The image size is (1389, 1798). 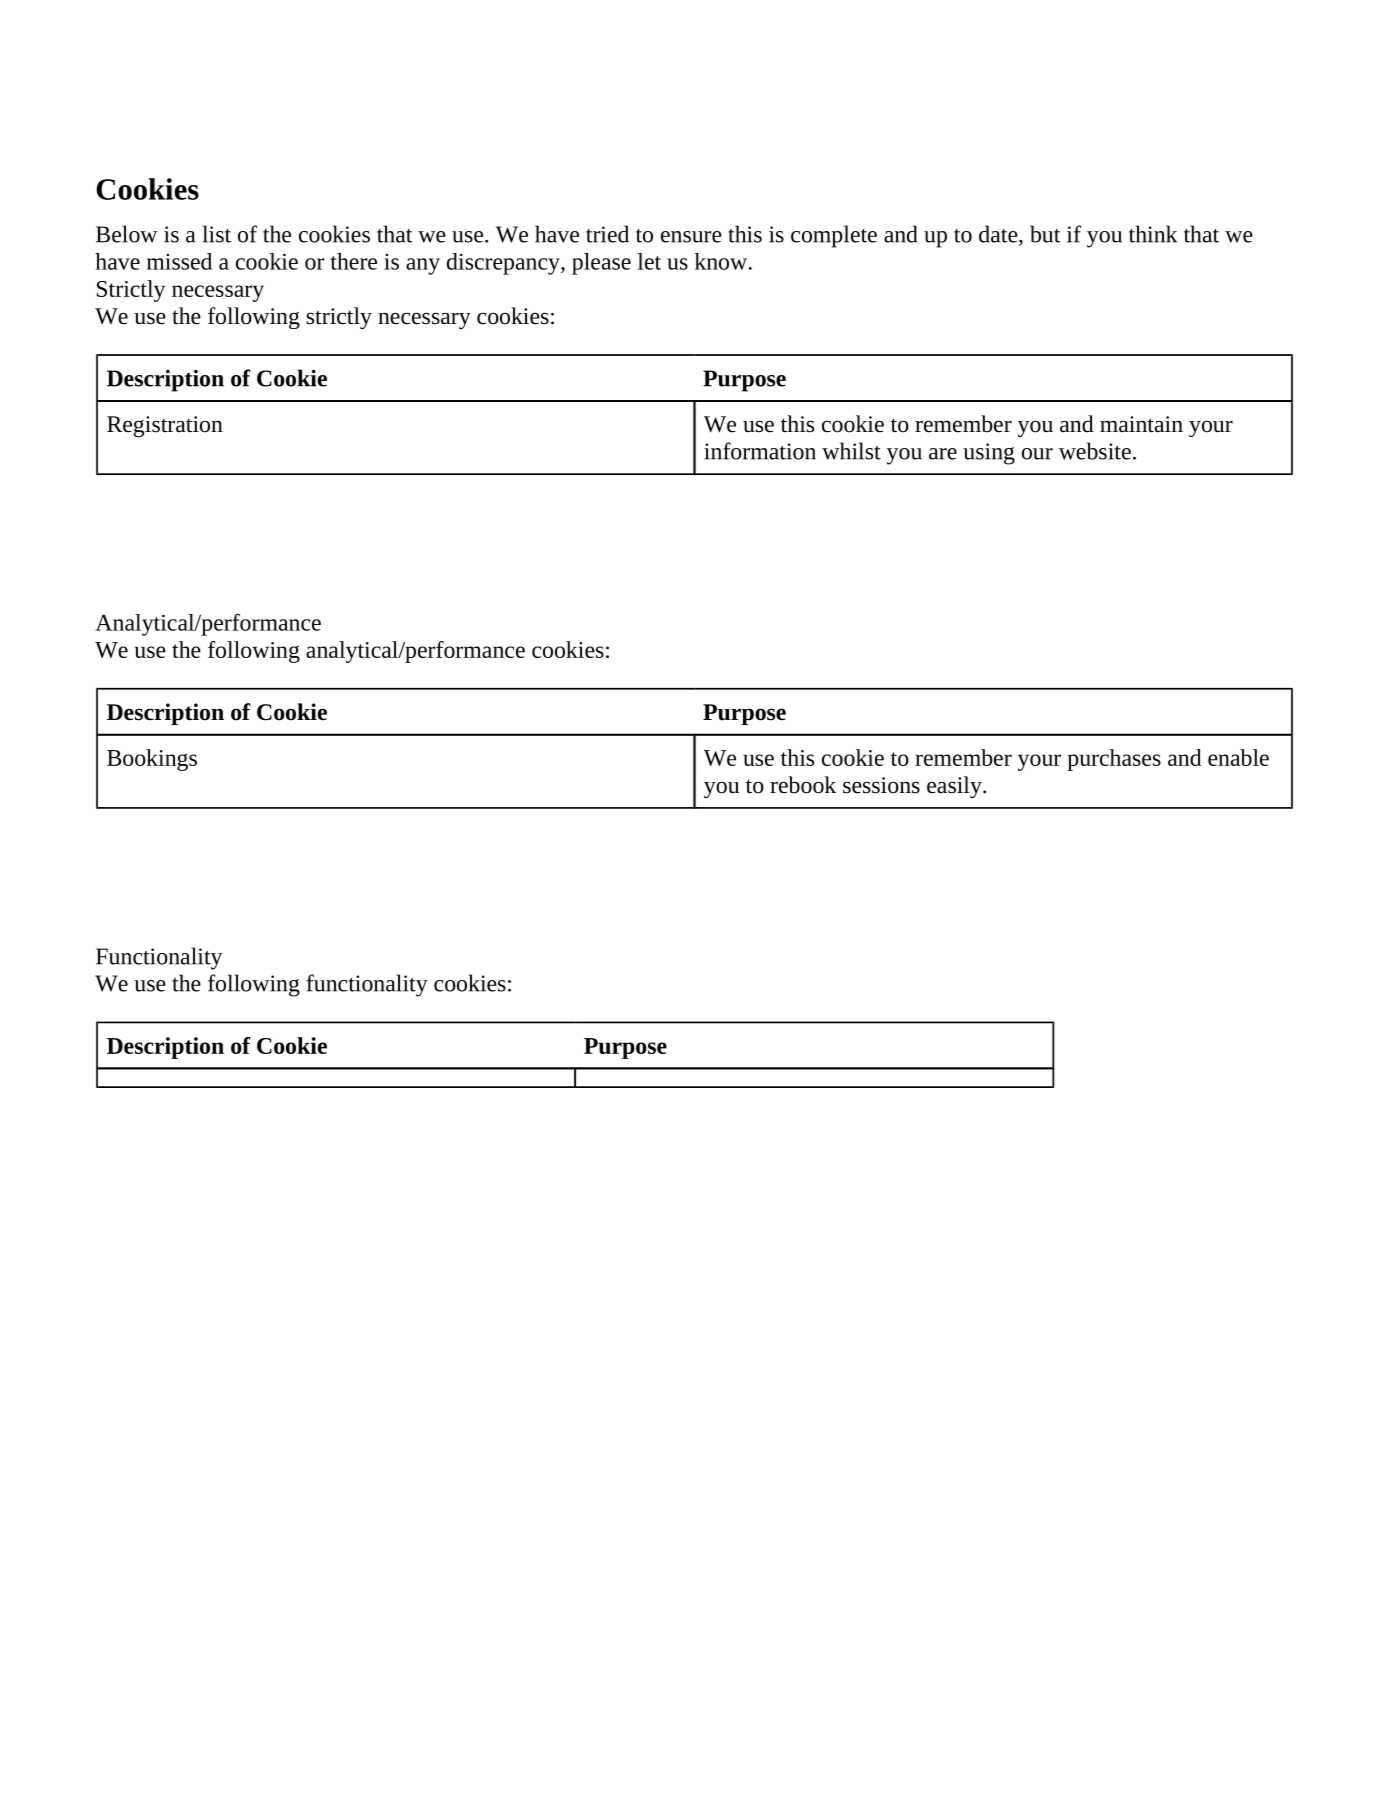 What do you see at coordinates (217, 234) in the screenshot?
I see `list` at bounding box center [217, 234].
